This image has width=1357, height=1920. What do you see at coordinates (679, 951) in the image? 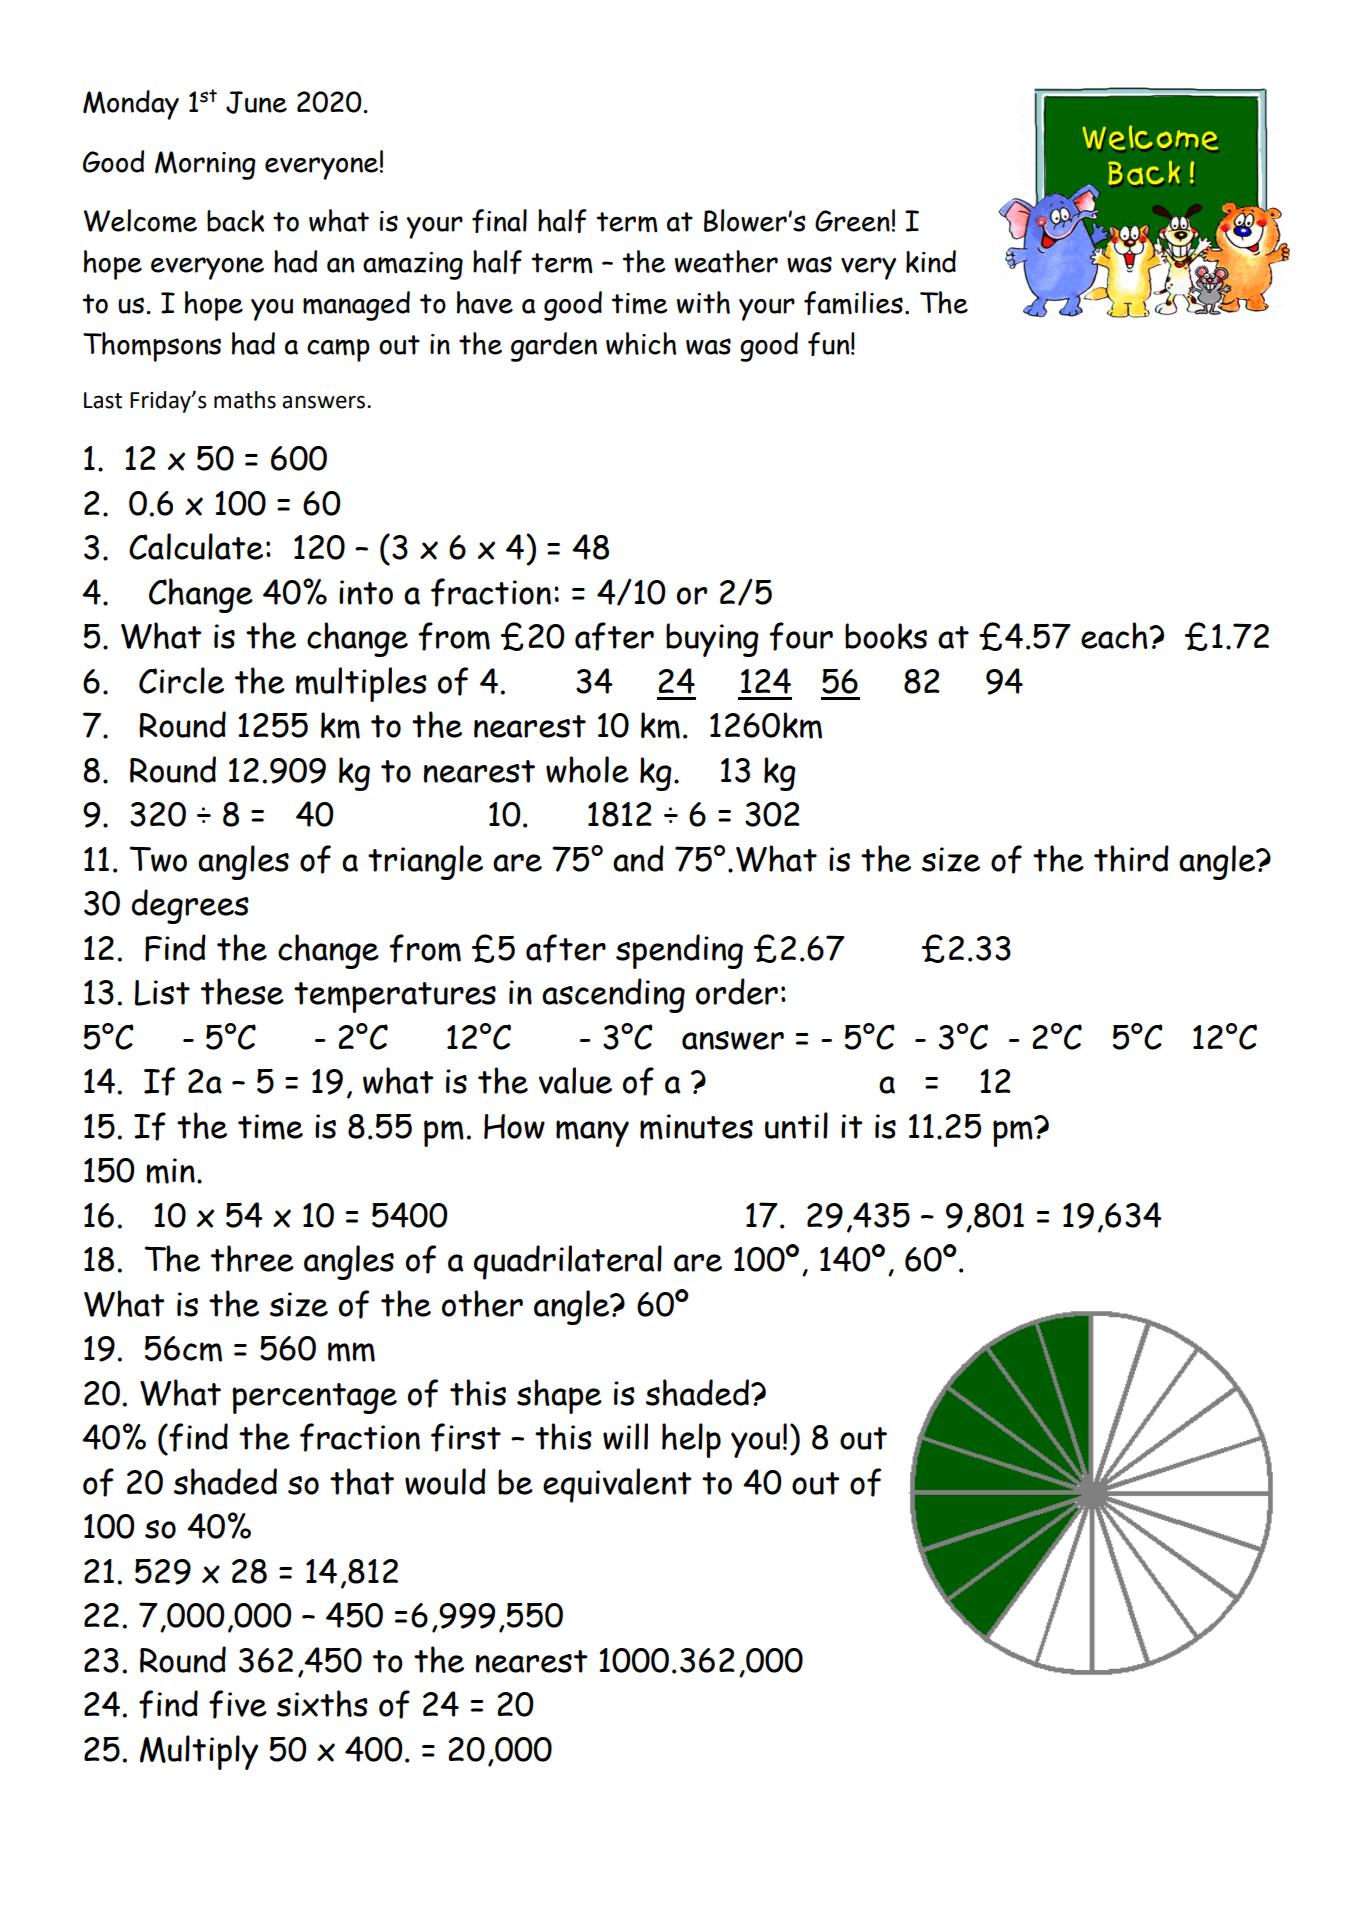
I see `spending` at bounding box center [679, 951].
